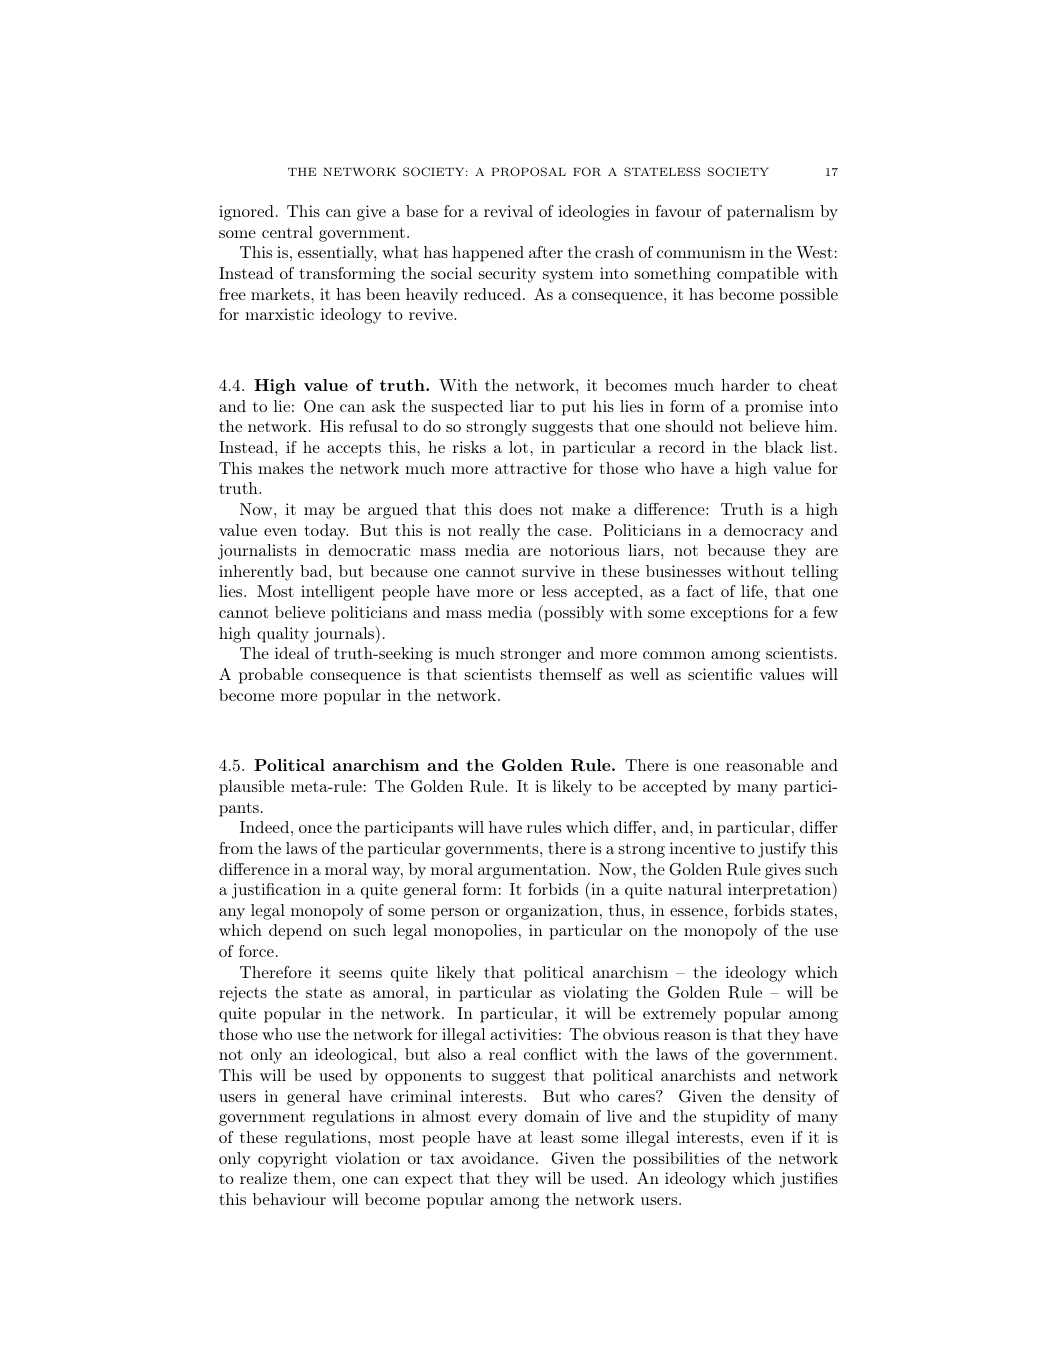 This page has width=1057, height=1368. Describe the element at coordinates (784, 447) in the page. I see `black` at that location.
